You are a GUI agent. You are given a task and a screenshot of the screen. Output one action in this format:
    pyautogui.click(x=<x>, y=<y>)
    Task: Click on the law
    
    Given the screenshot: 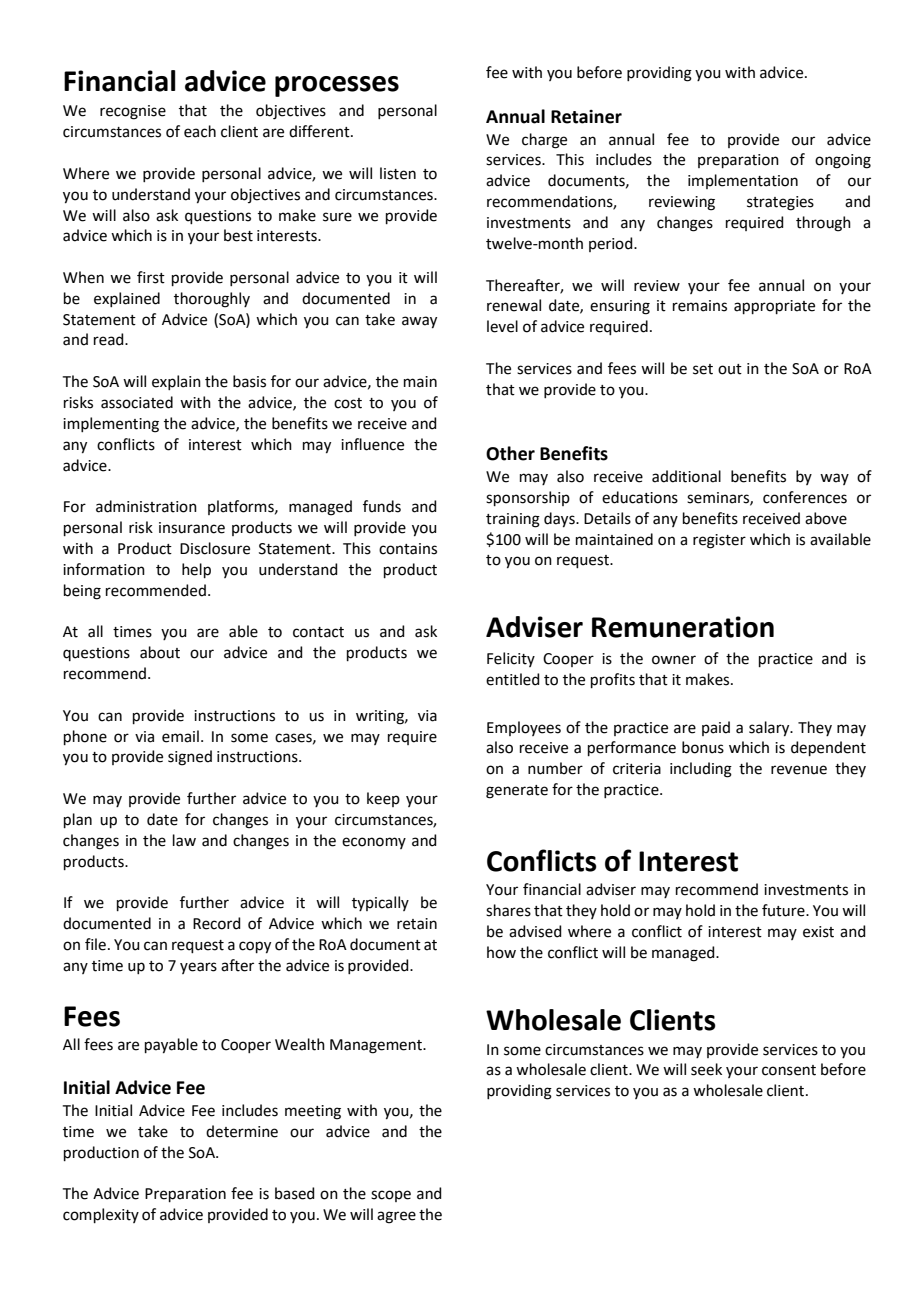 What is the action you would take?
    pyautogui.click(x=184, y=840)
